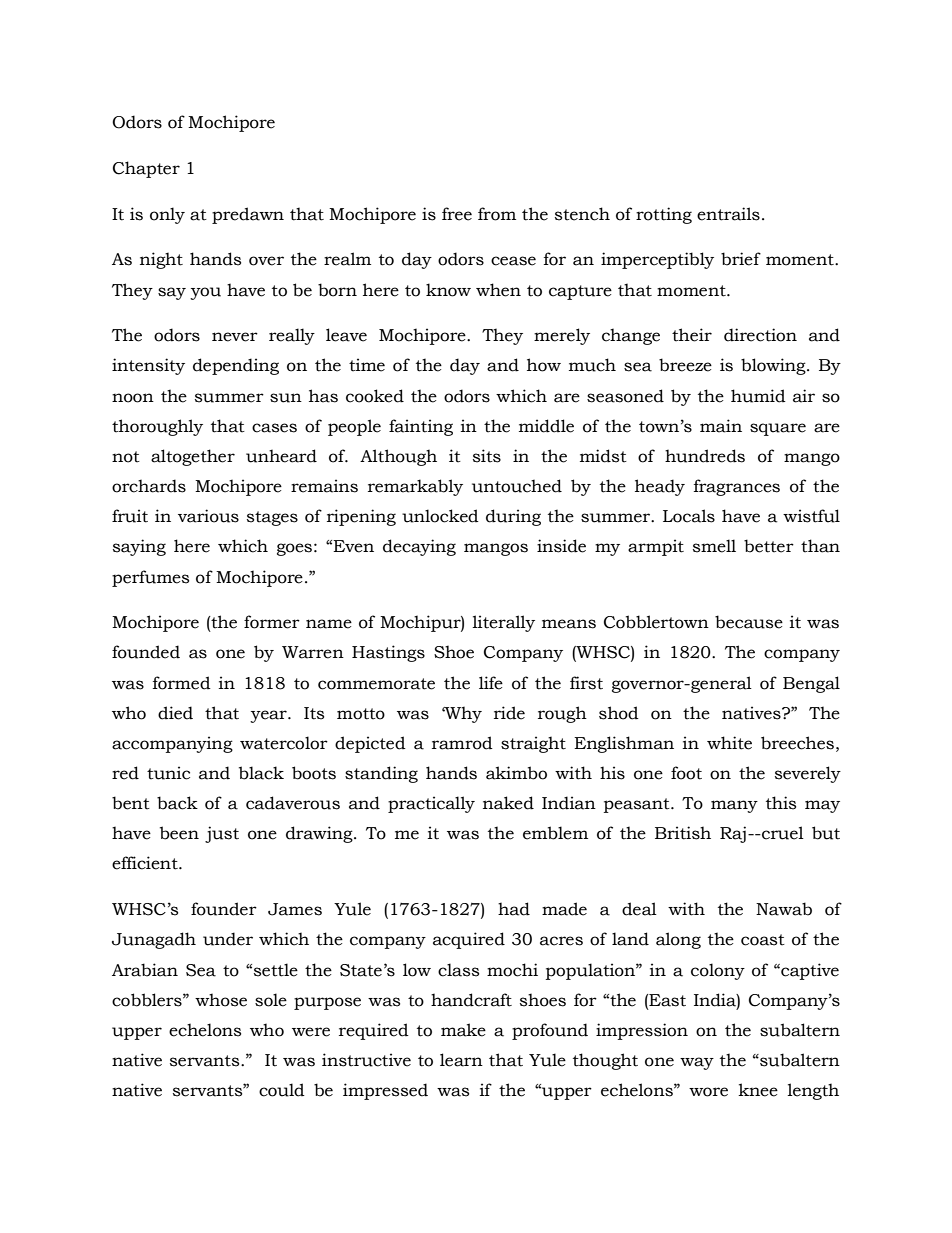 This page has width=952, height=1233. I want to click on fainting, so click(421, 427).
